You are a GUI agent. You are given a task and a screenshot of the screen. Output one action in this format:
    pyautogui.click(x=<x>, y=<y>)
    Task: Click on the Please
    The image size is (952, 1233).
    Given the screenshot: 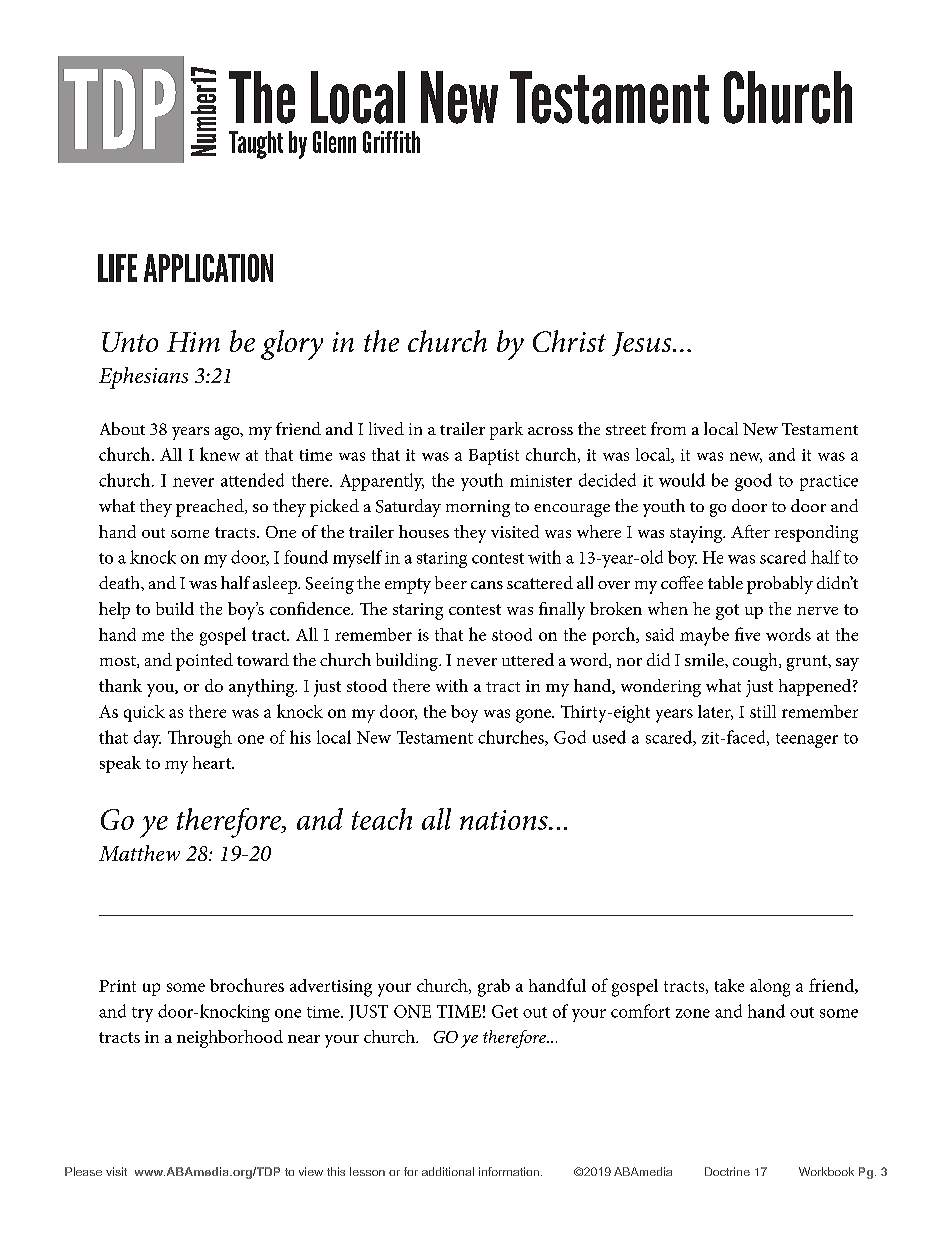 What is the action you would take?
    pyautogui.click(x=83, y=1171)
